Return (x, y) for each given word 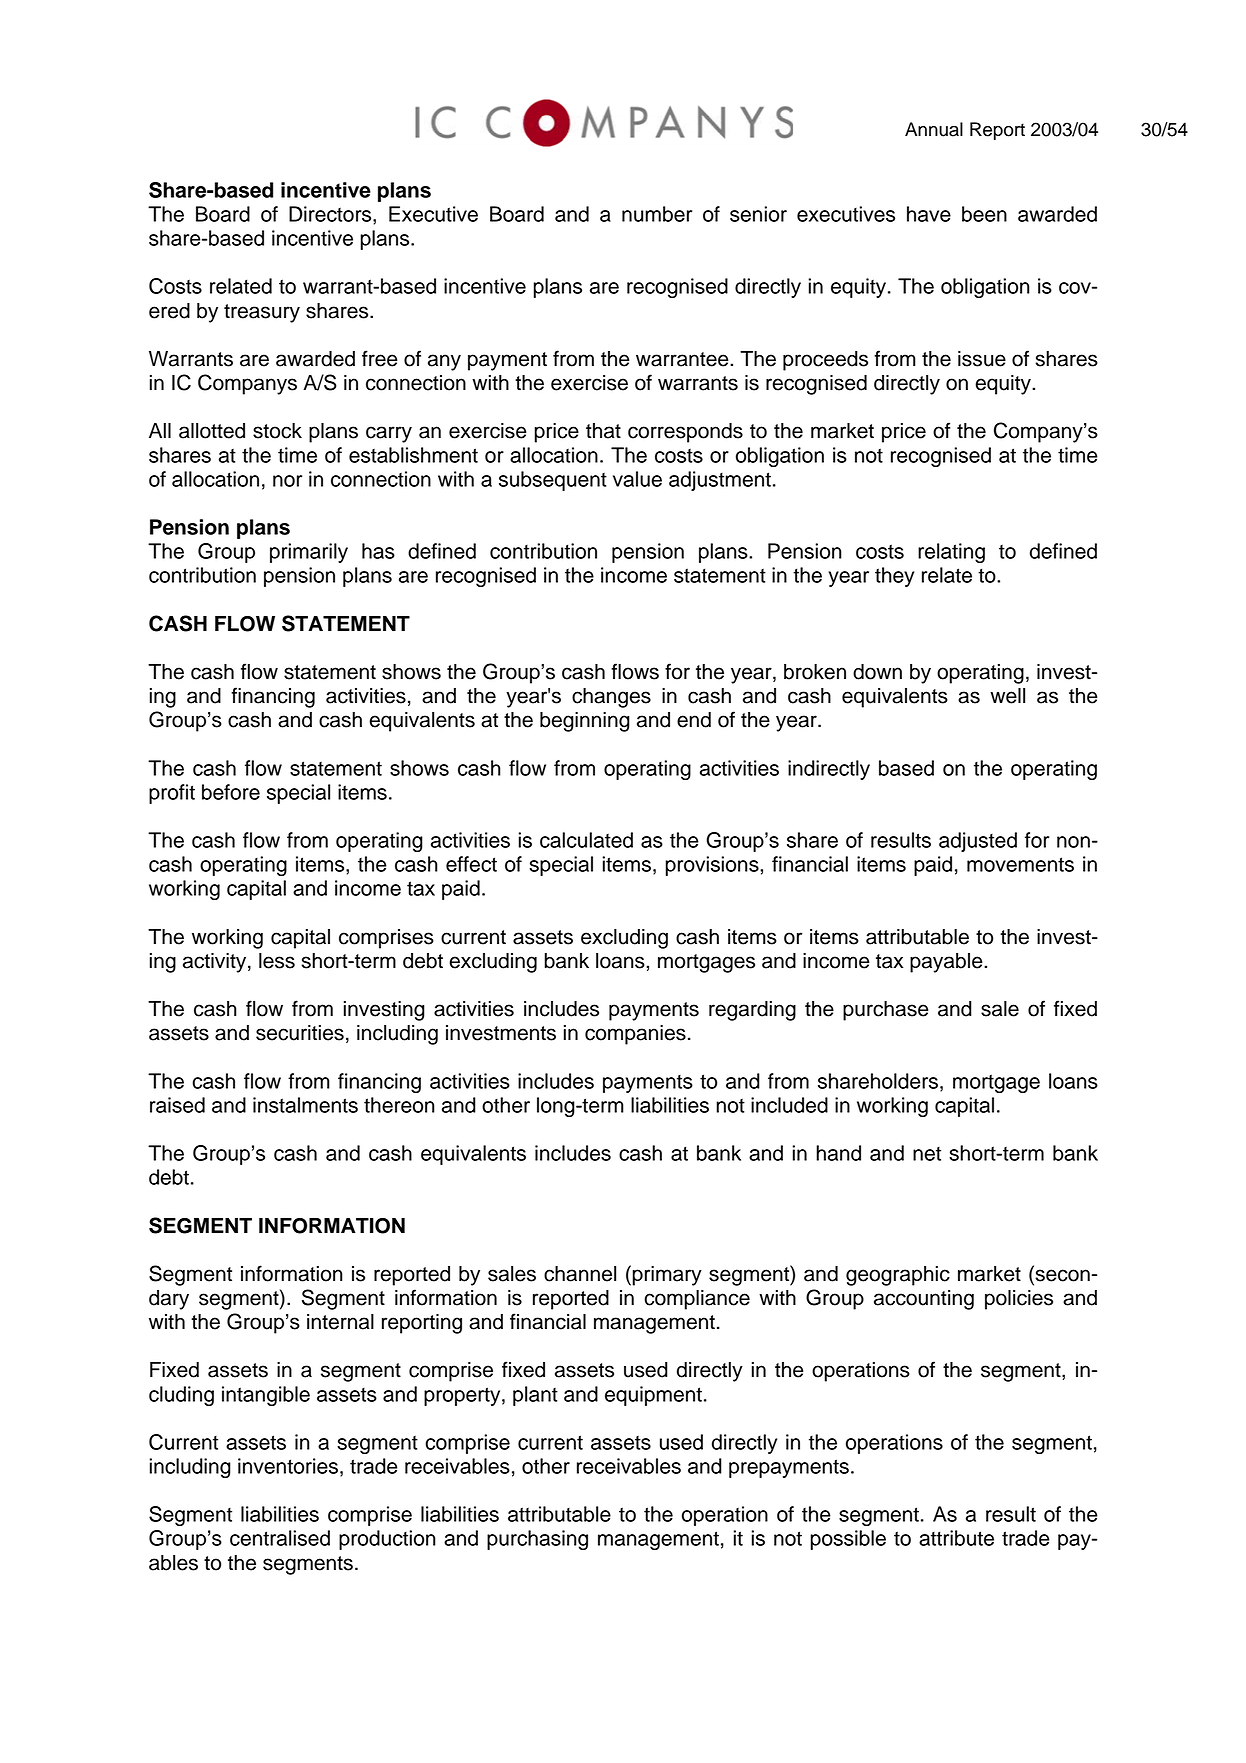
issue (982, 359)
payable (947, 963)
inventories (288, 1466)
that (603, 431)
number (657, 214)
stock (277, 431)
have (929, 214)
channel (580, 1274)
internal (340, 1322)
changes (611, 698)
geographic (898, 1276)
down (877, 672)
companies (635, 1035)
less (277, 961)
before (231, 792)
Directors (331, 214)
